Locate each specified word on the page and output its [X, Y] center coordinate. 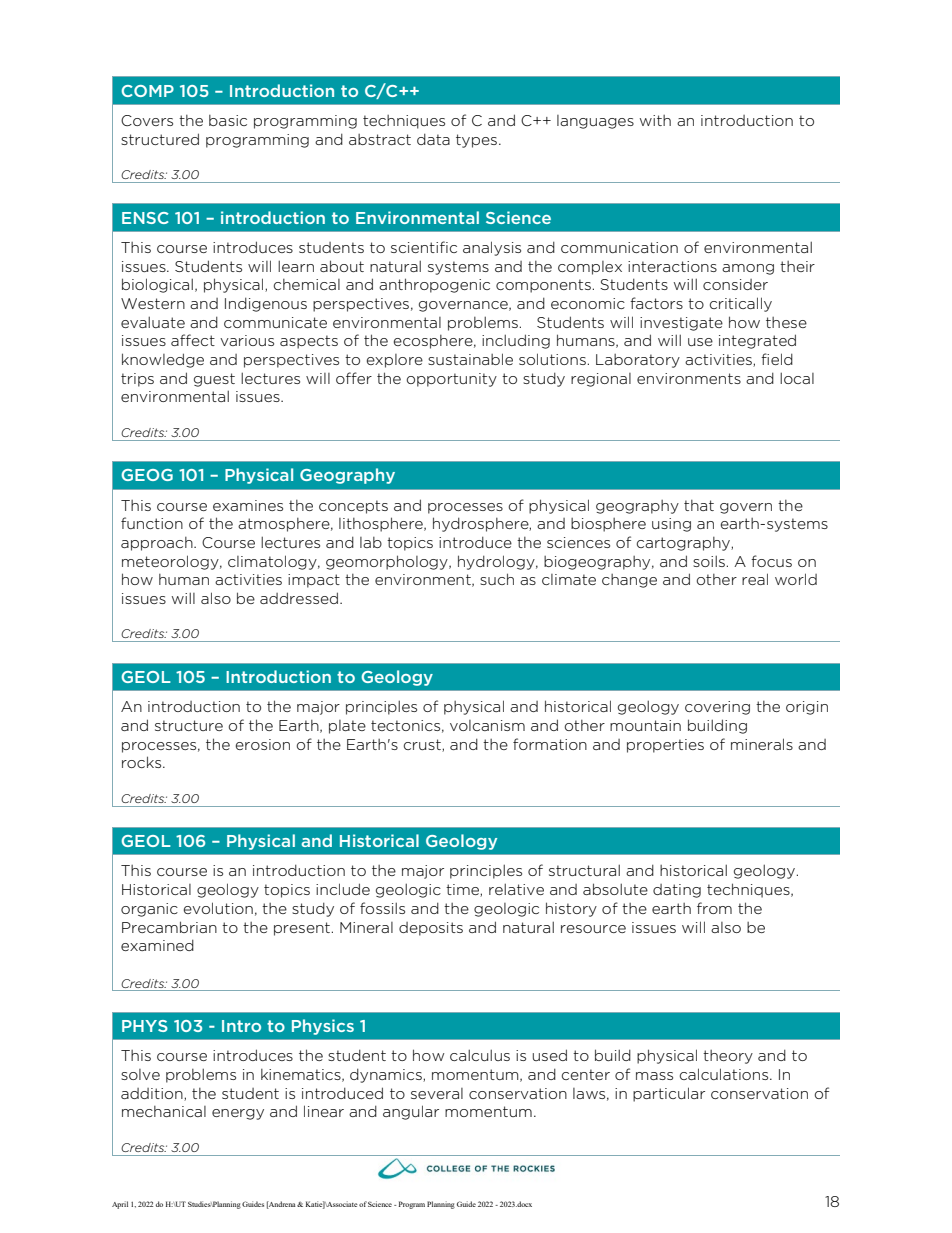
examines [248, 505]
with [655, 120]
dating [677, 891]
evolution [218, 908]
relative [516, 889]
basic [228, 120]
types [476, 141]
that [699, 505]
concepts [353, 507]
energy [238, 1114]
